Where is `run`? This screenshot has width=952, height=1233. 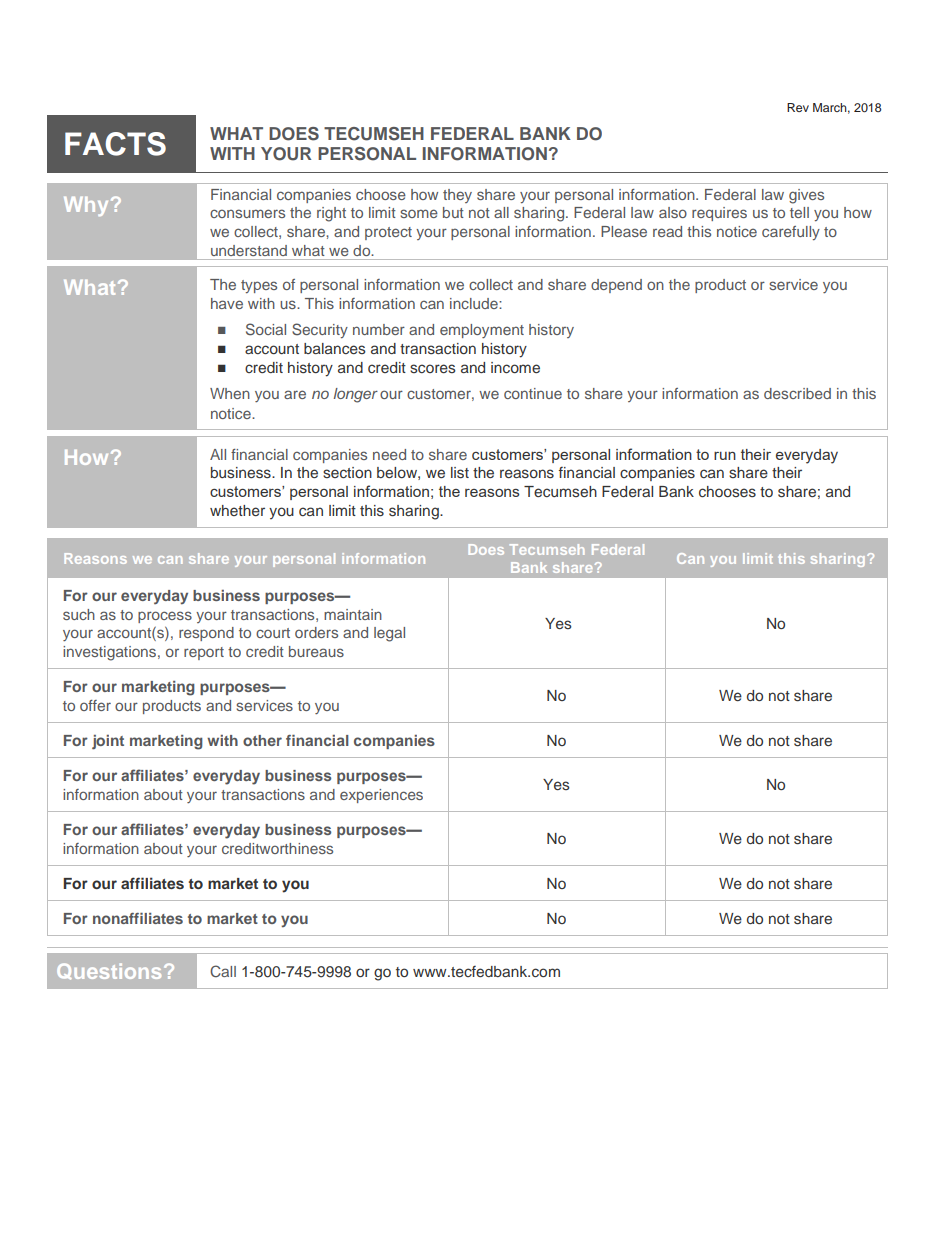 run is located at coordinates (725, 456).
